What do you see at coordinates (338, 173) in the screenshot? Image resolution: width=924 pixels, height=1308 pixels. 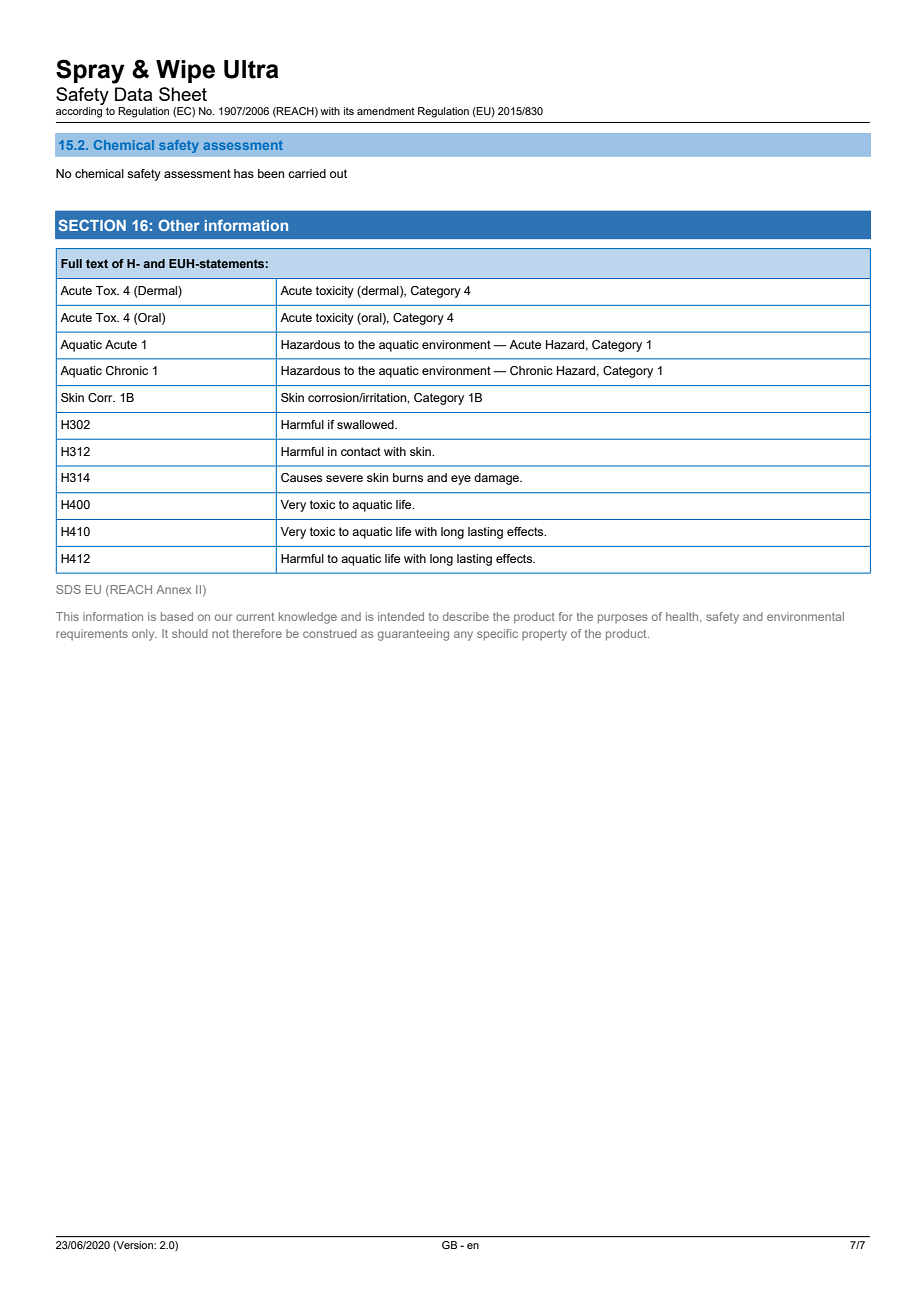 I see `out` at bounding box center [338, 173].
